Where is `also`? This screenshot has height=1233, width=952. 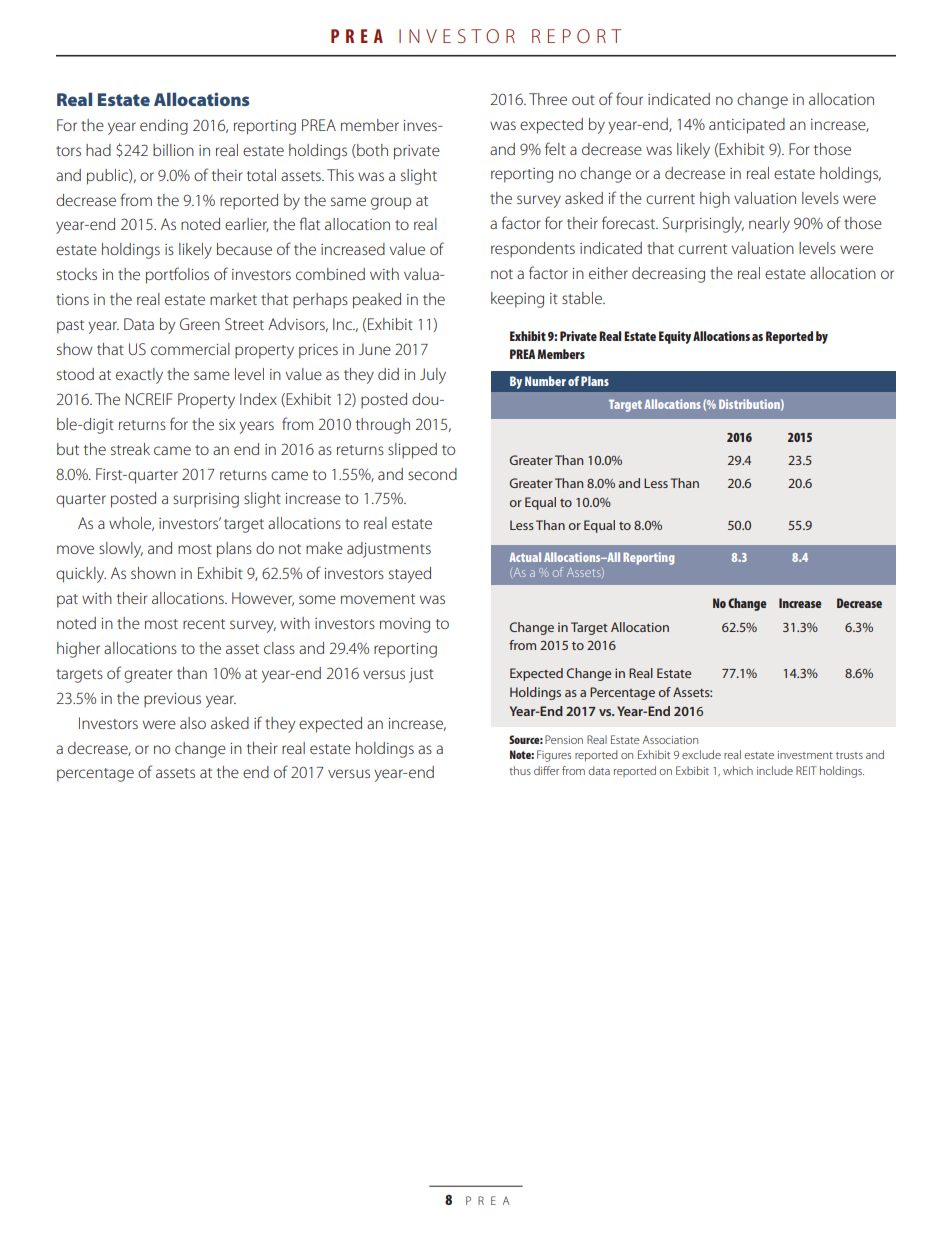 also is located at coordinates (193, 723).
